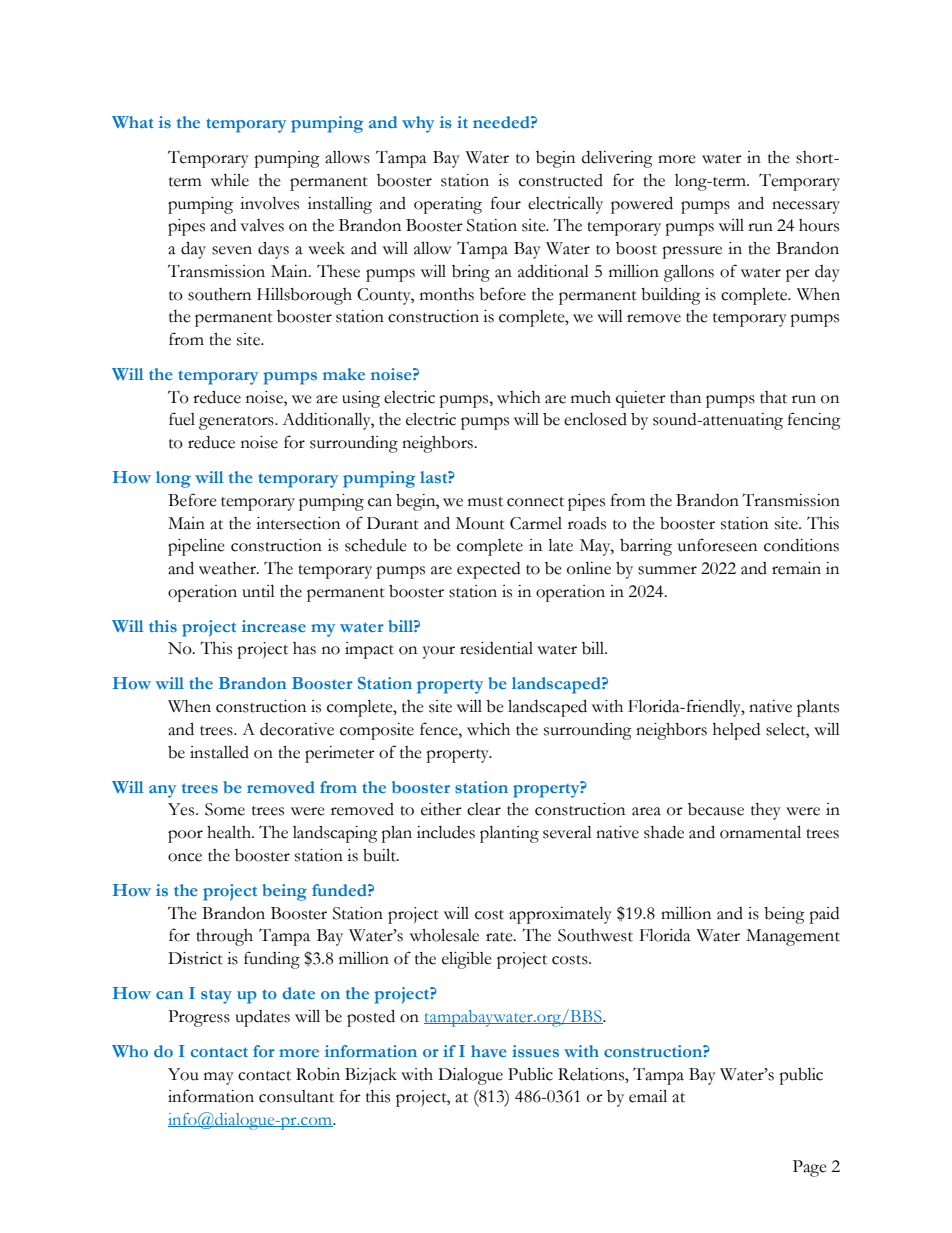 The height and width of the image is (1233, 952). Describe the element at coordinates (496, 648) in the image. I see `residential` at that location.
